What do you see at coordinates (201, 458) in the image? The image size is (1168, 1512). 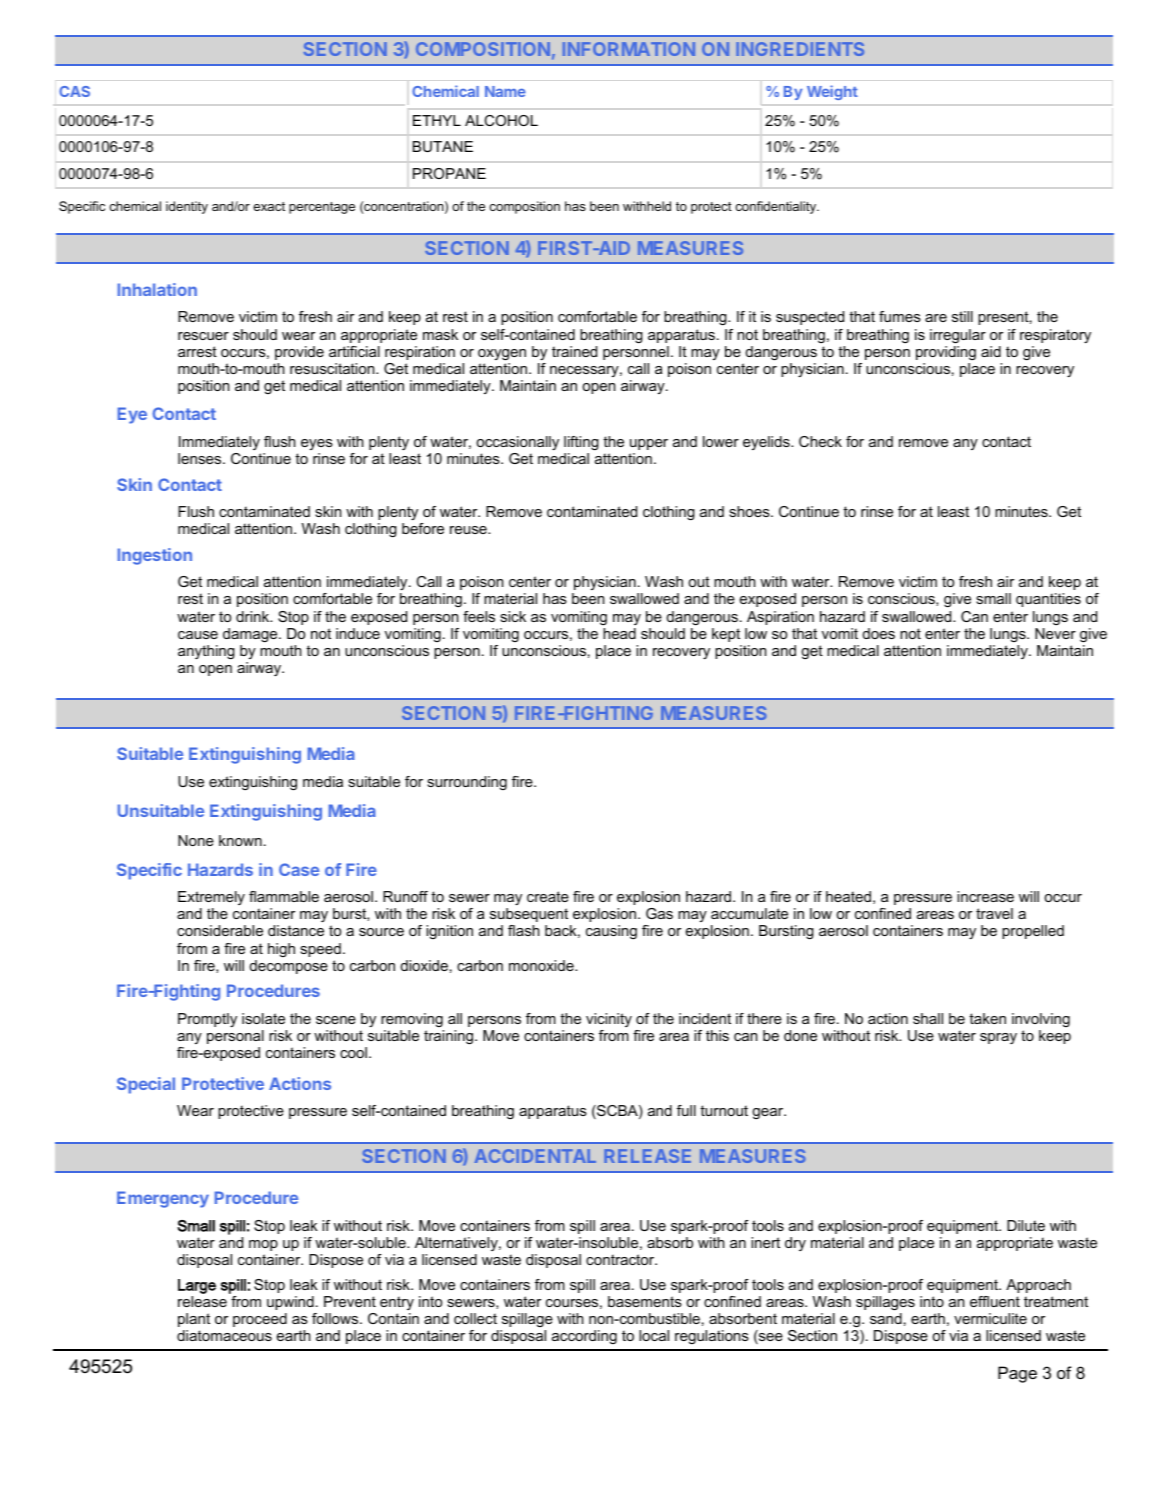 I see `lenses` at bounding box center [201, 458].
